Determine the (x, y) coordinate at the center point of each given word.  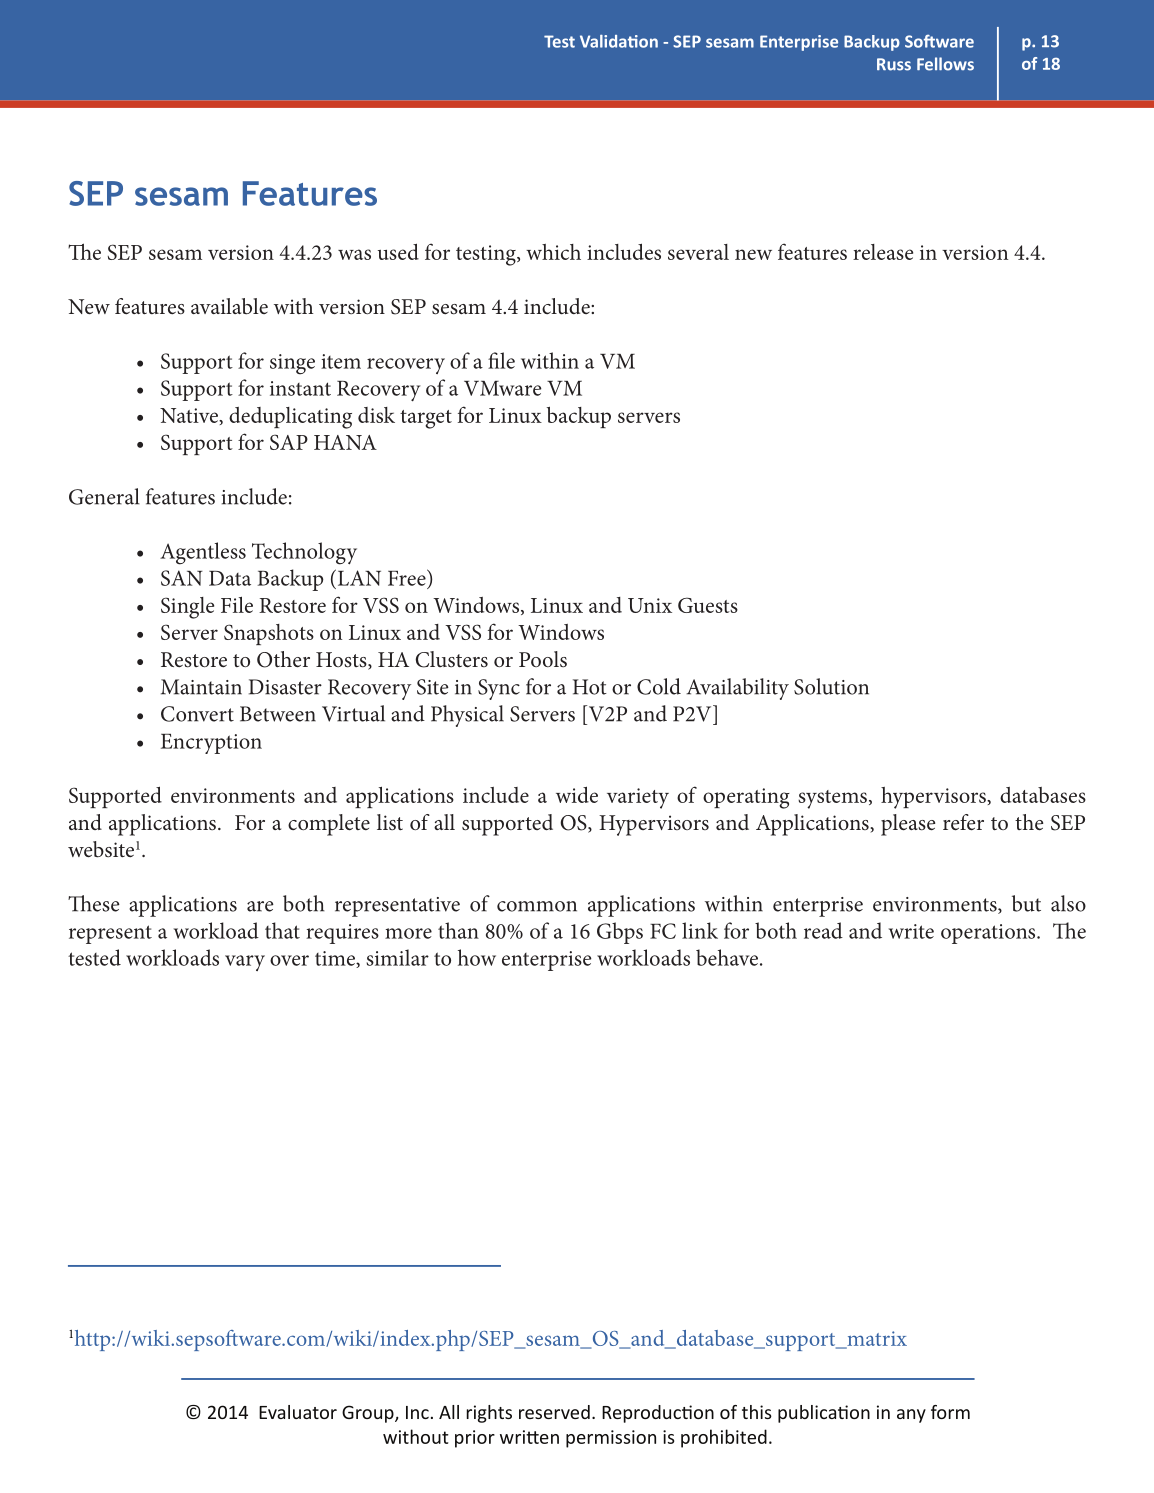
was (354, 254)
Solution (831, 686)
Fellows (945, 64)
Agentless (203, 553)
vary (245, 963)
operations (989, 934)
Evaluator (298, 1412)
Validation (619, 41)
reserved (554, 1412)
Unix (650, 605)
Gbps (620, 933)
